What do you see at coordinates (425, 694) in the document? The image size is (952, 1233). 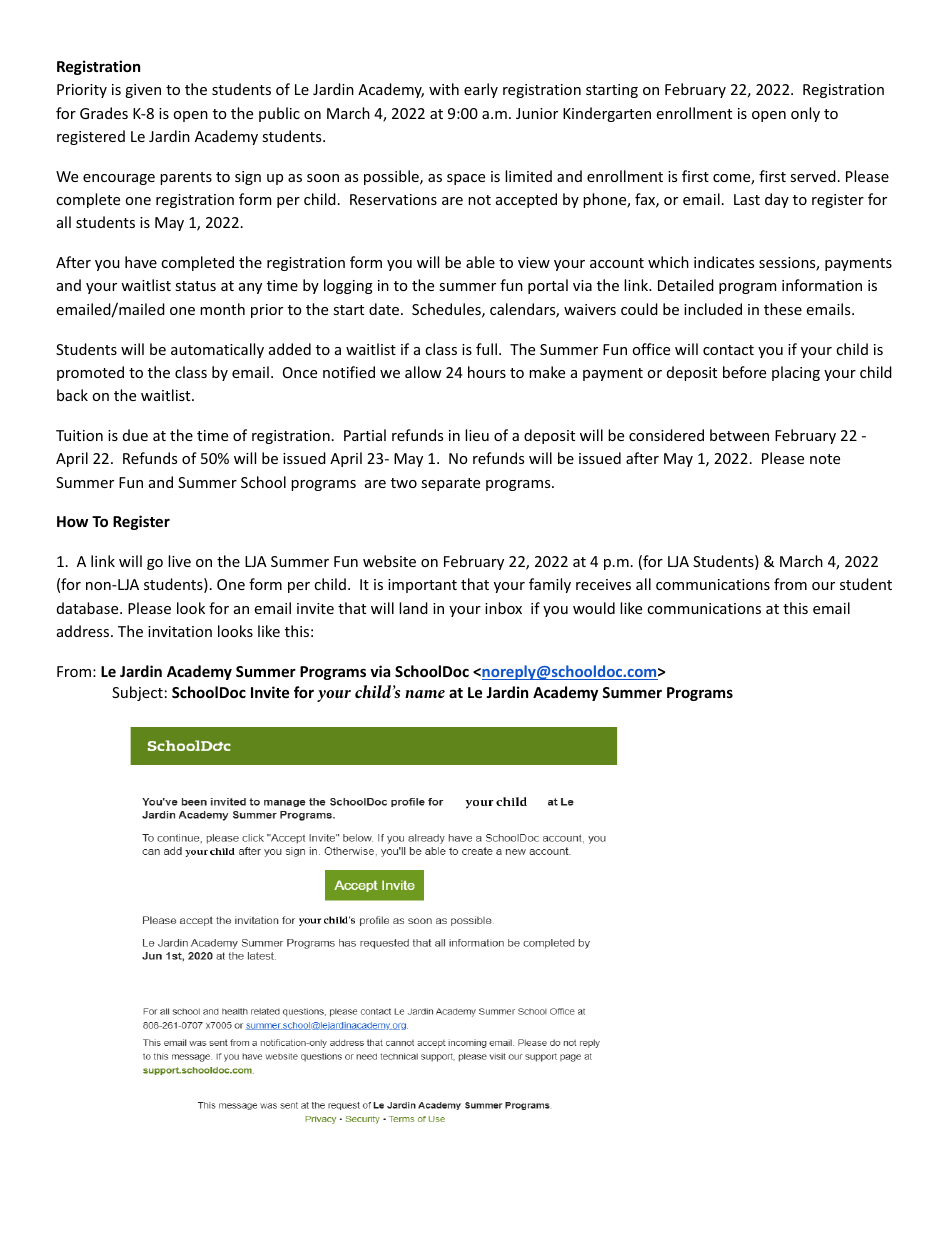 I see `name` at bounding box center [425, 694].
